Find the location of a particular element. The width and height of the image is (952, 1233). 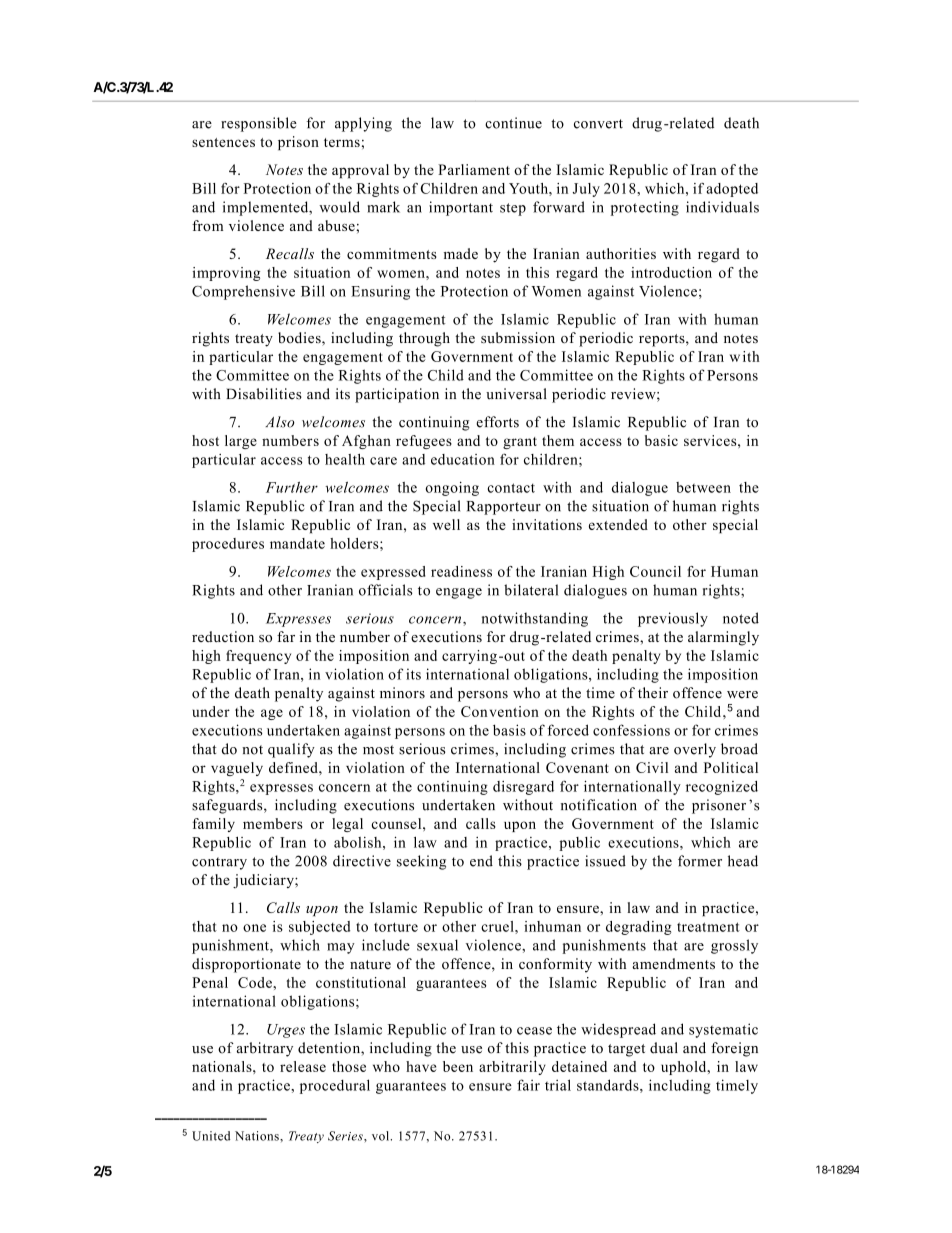

introduction is located at coordinates (671, 272).
